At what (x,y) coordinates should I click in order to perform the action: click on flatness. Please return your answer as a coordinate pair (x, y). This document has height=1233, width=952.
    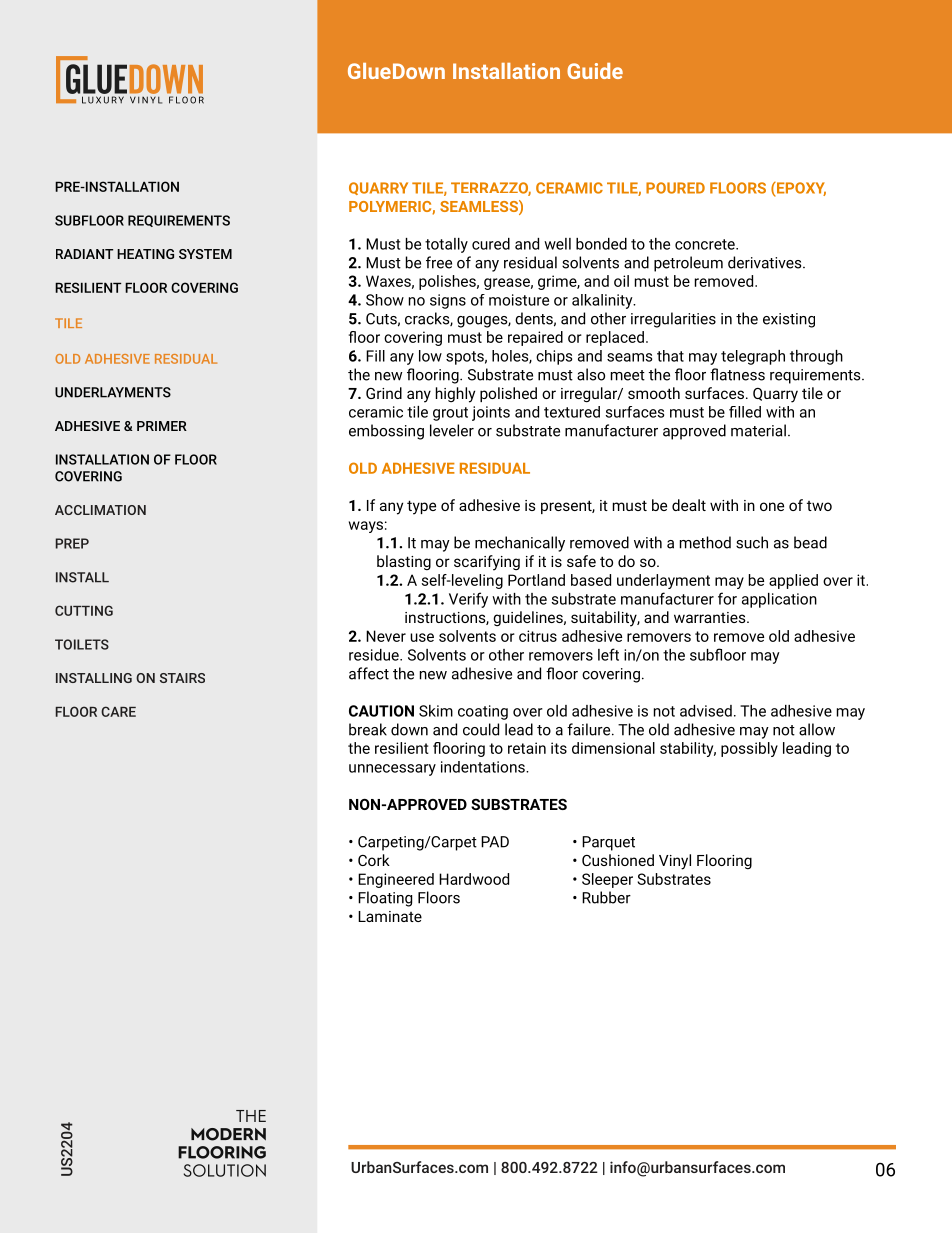
    Looking at the image, I should click on (737, 374).
